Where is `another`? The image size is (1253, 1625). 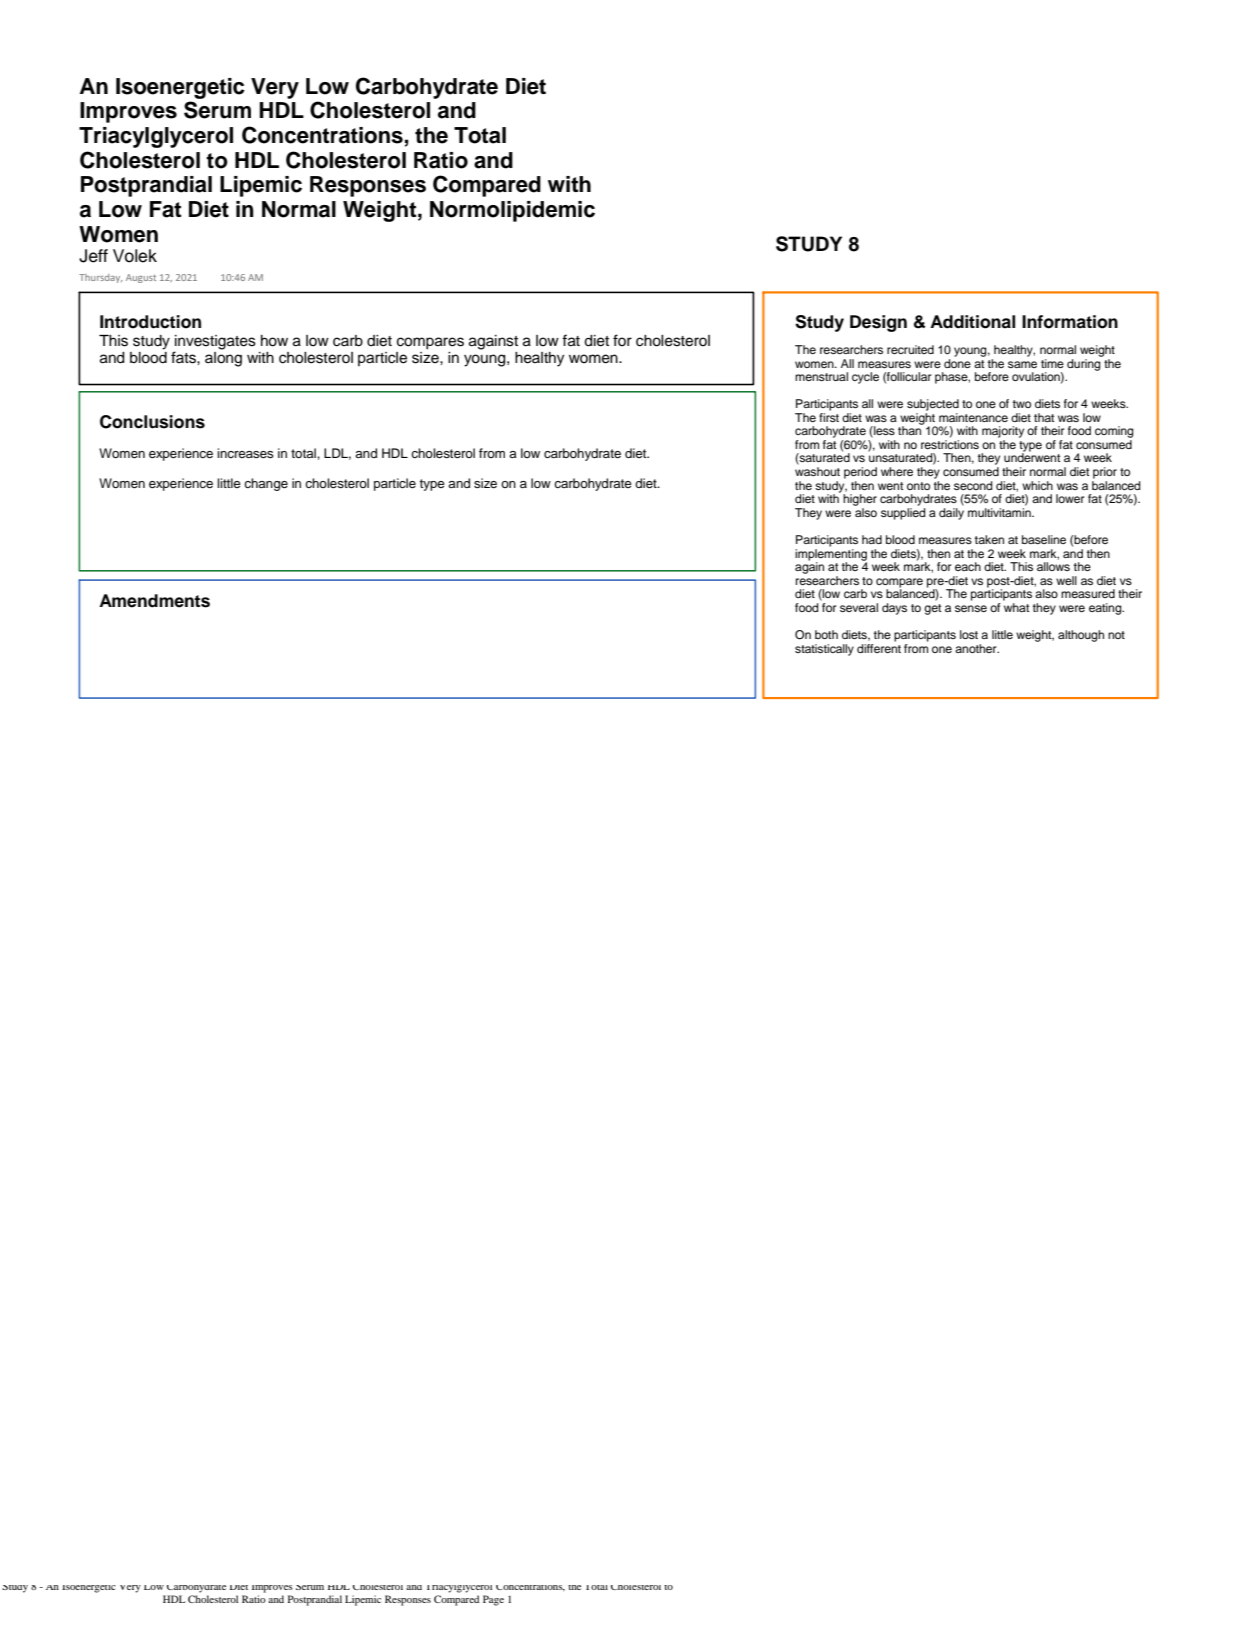
another is located at coordinates (977, 648).
